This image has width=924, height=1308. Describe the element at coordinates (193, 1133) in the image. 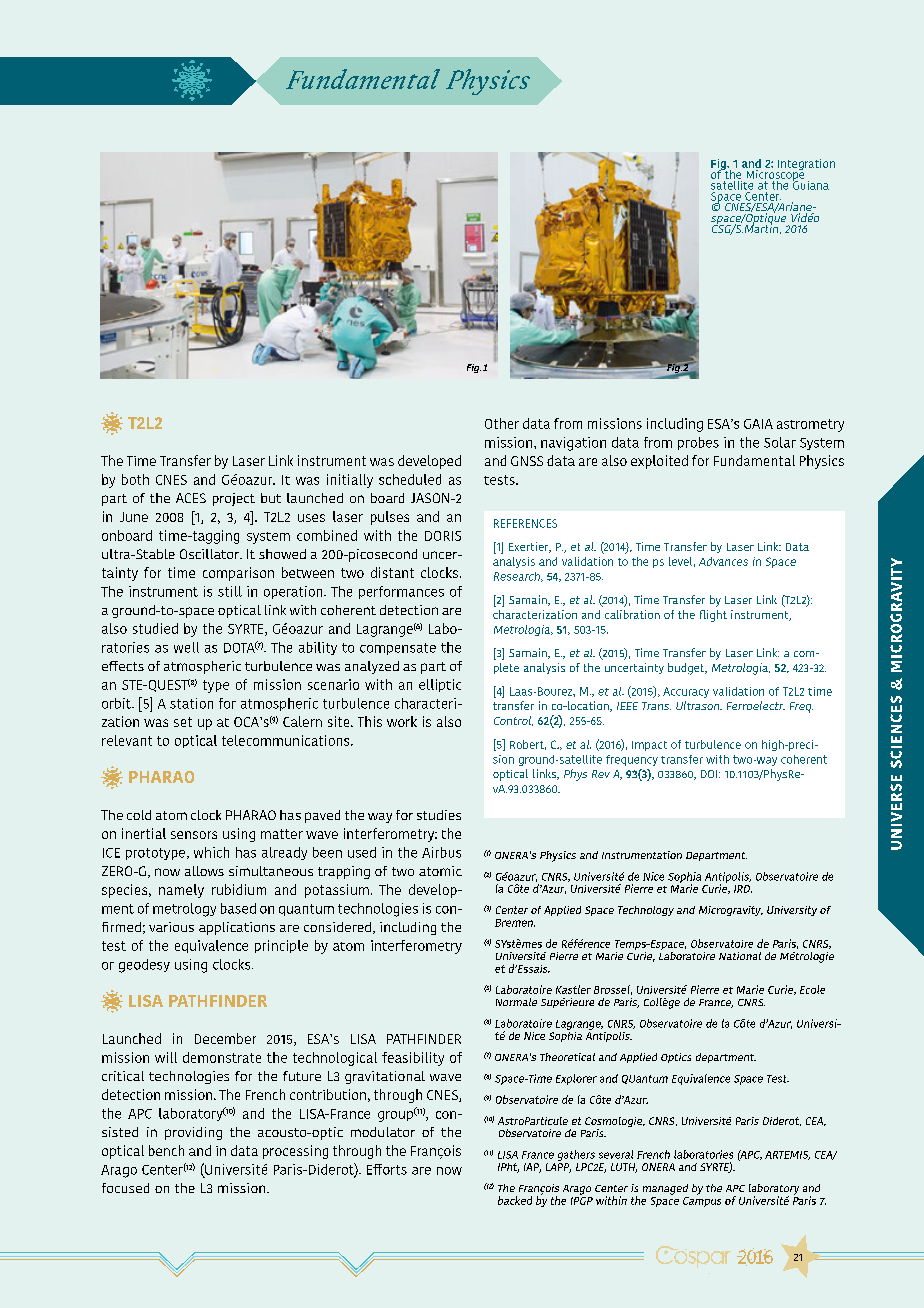

I see `providing` at that location.
